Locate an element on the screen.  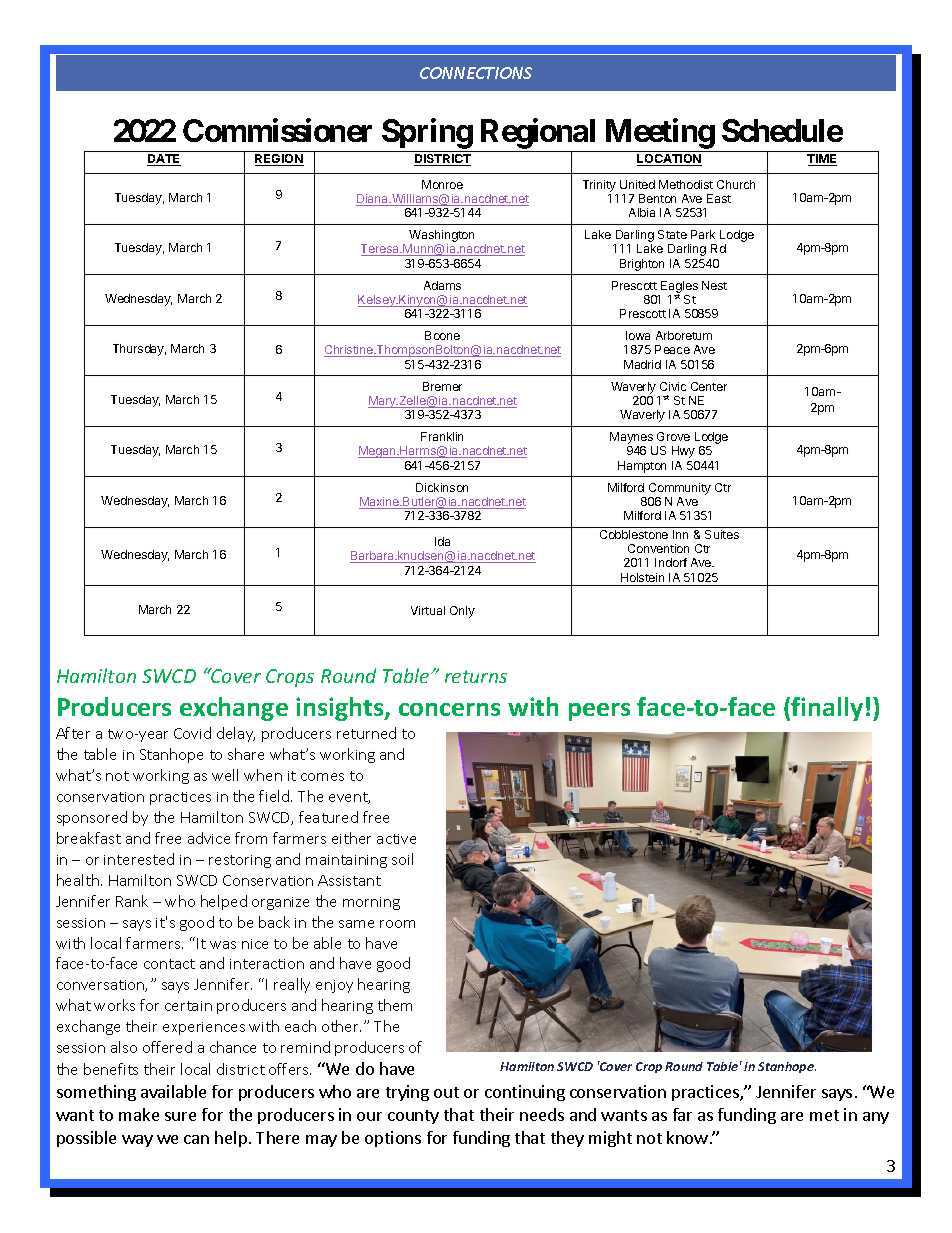
interested is located at coordinates (139, 859).
